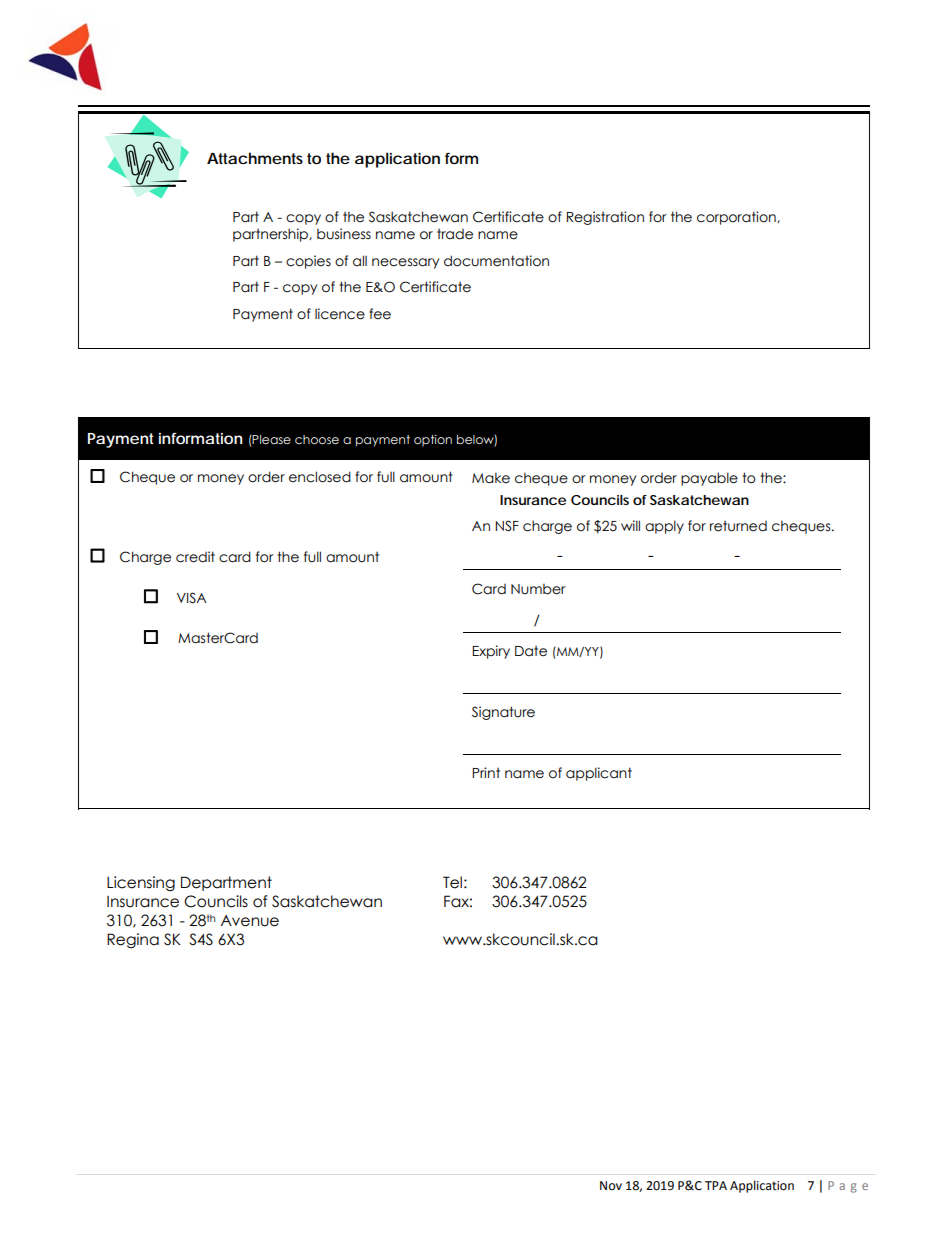  What do you see at coordinates (133, 940) in the screenshot?
I see `Regina` at bounding box center [133, 940].
